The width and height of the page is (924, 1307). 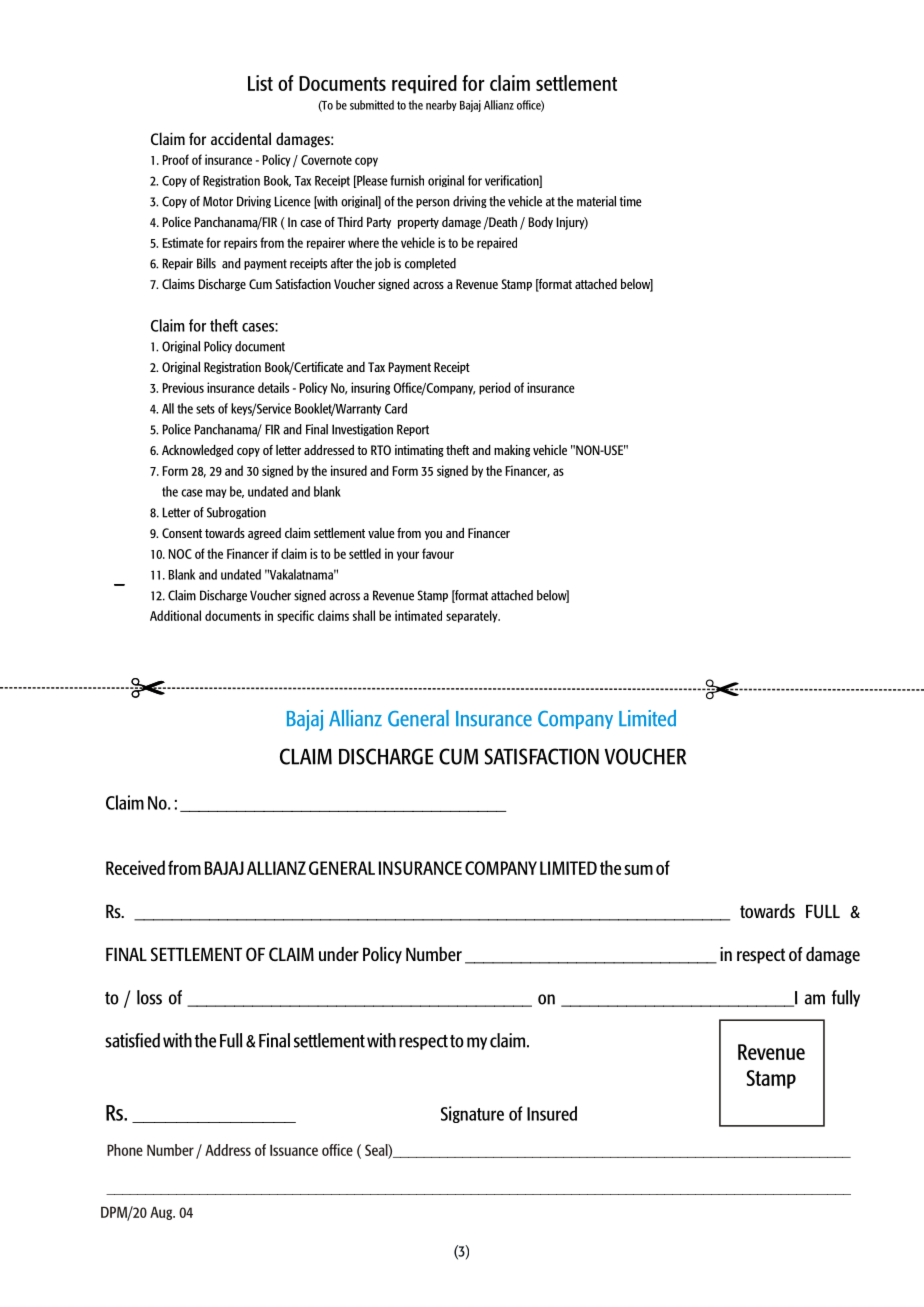 What do you see at coordinates (372, 105) in the page?
I see `submitted` at bounding box center [372, 105].
